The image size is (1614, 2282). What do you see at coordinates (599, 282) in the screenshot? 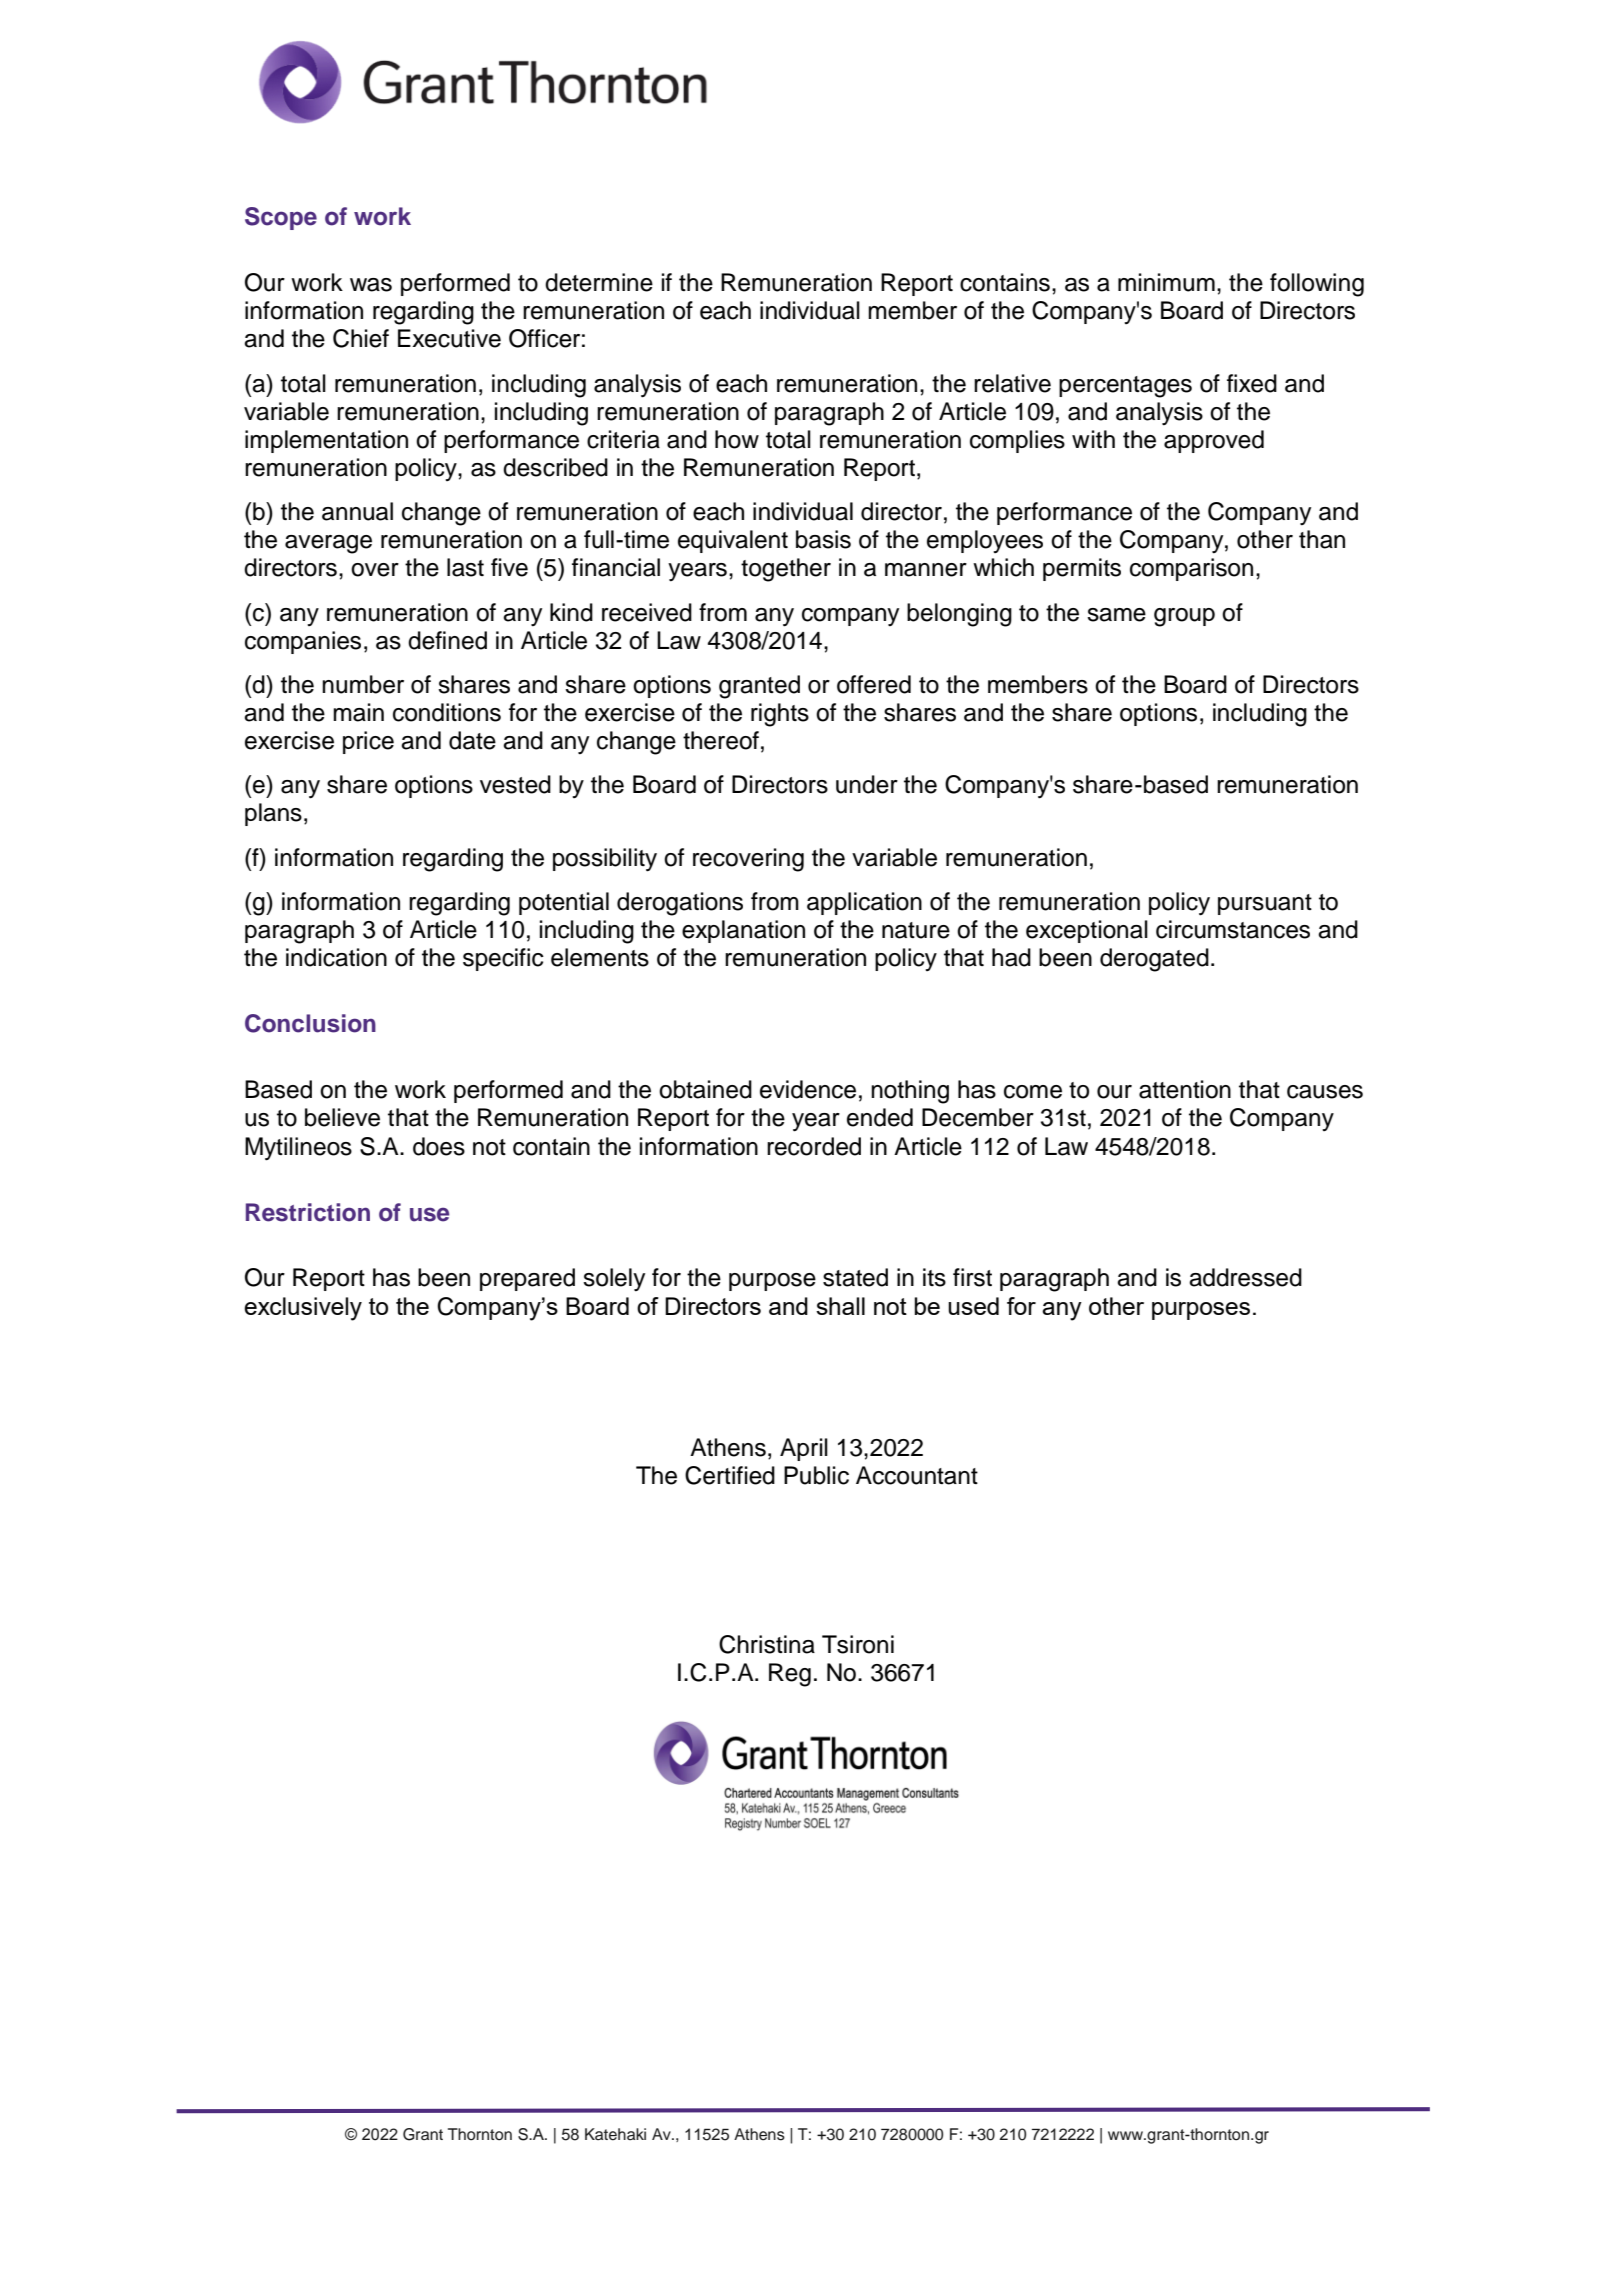
I see `determine` at bounding box center [599, 282].
